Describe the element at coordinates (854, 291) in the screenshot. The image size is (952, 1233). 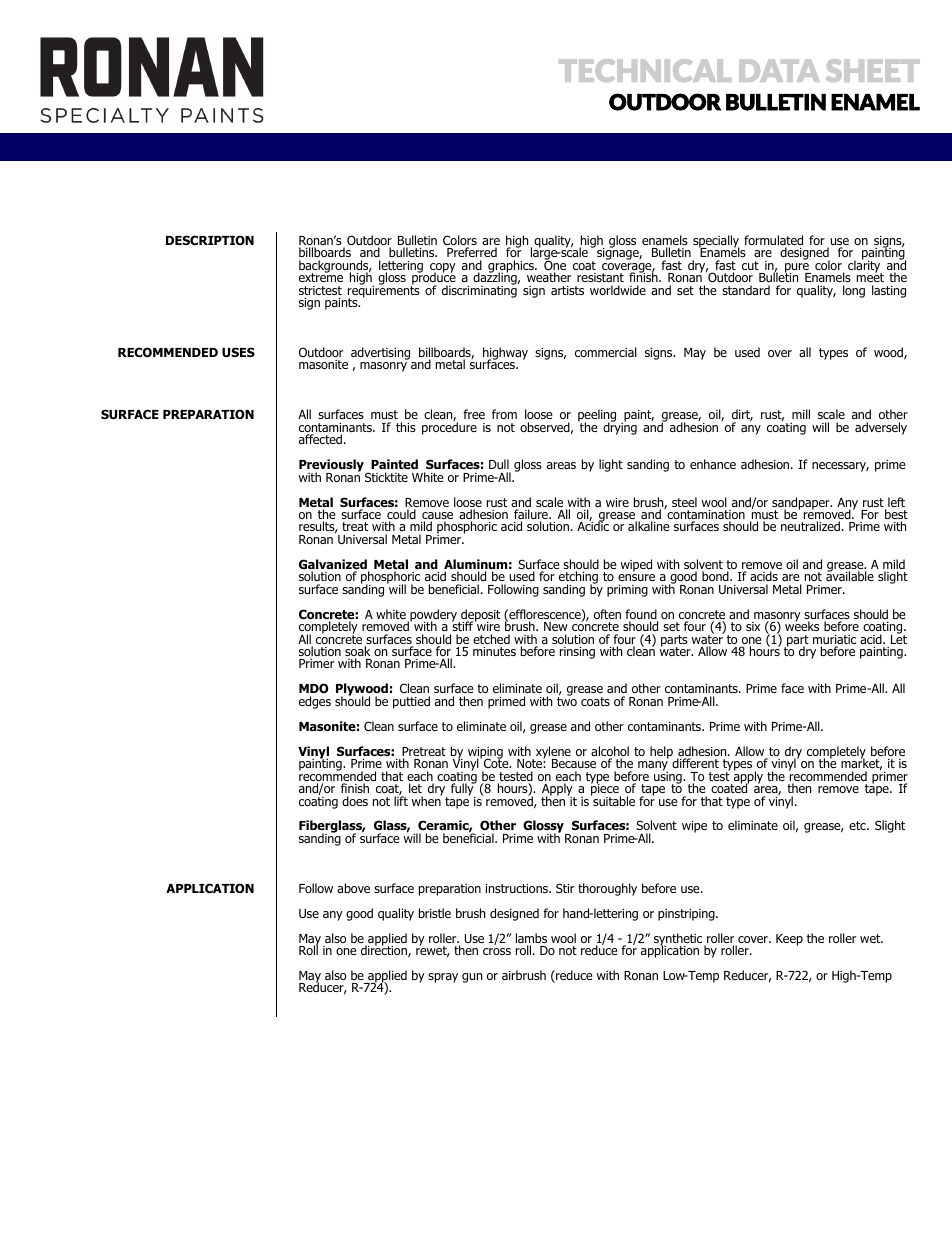
I see `long` at that location.
